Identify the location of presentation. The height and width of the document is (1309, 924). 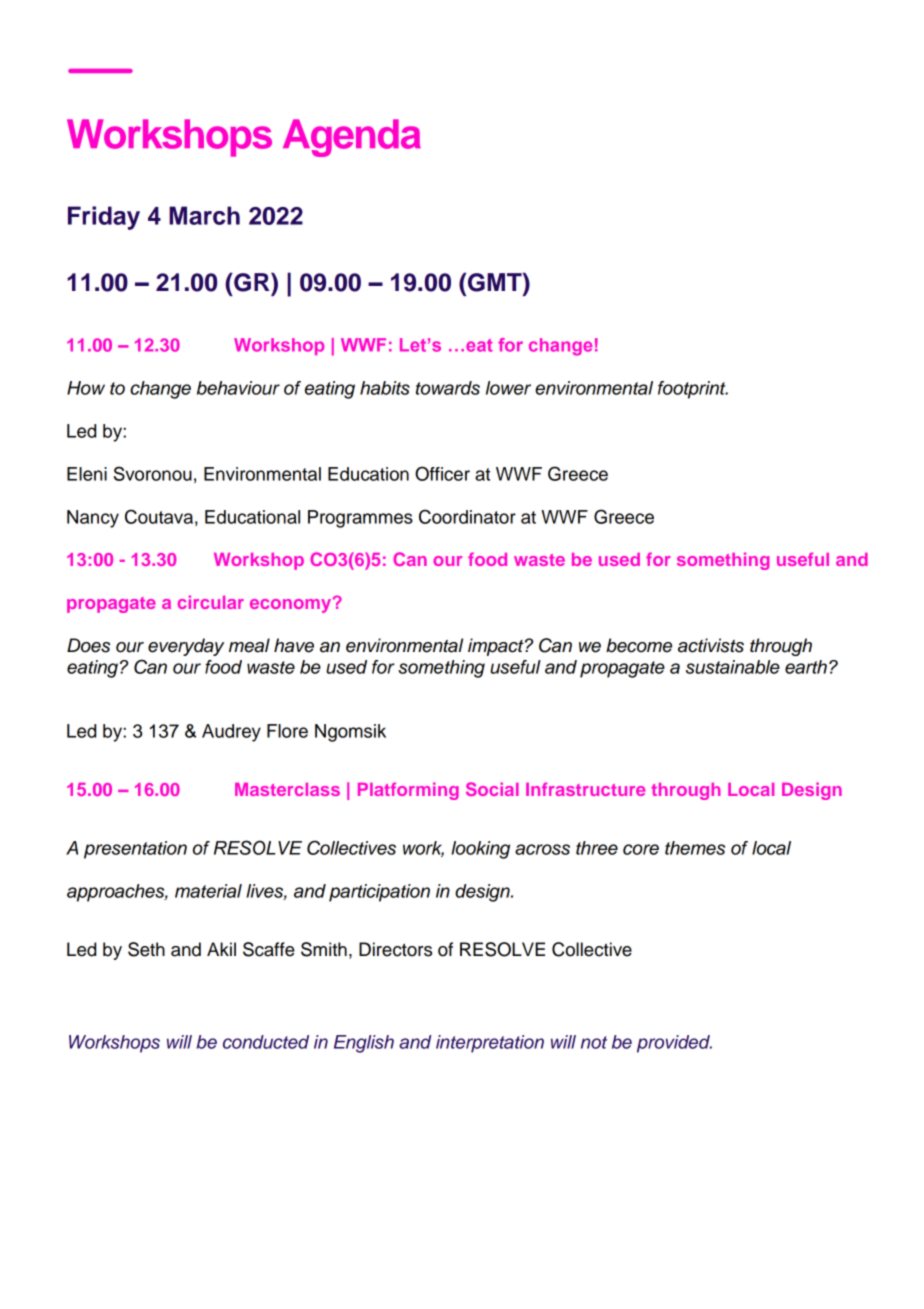
(135, 850).
